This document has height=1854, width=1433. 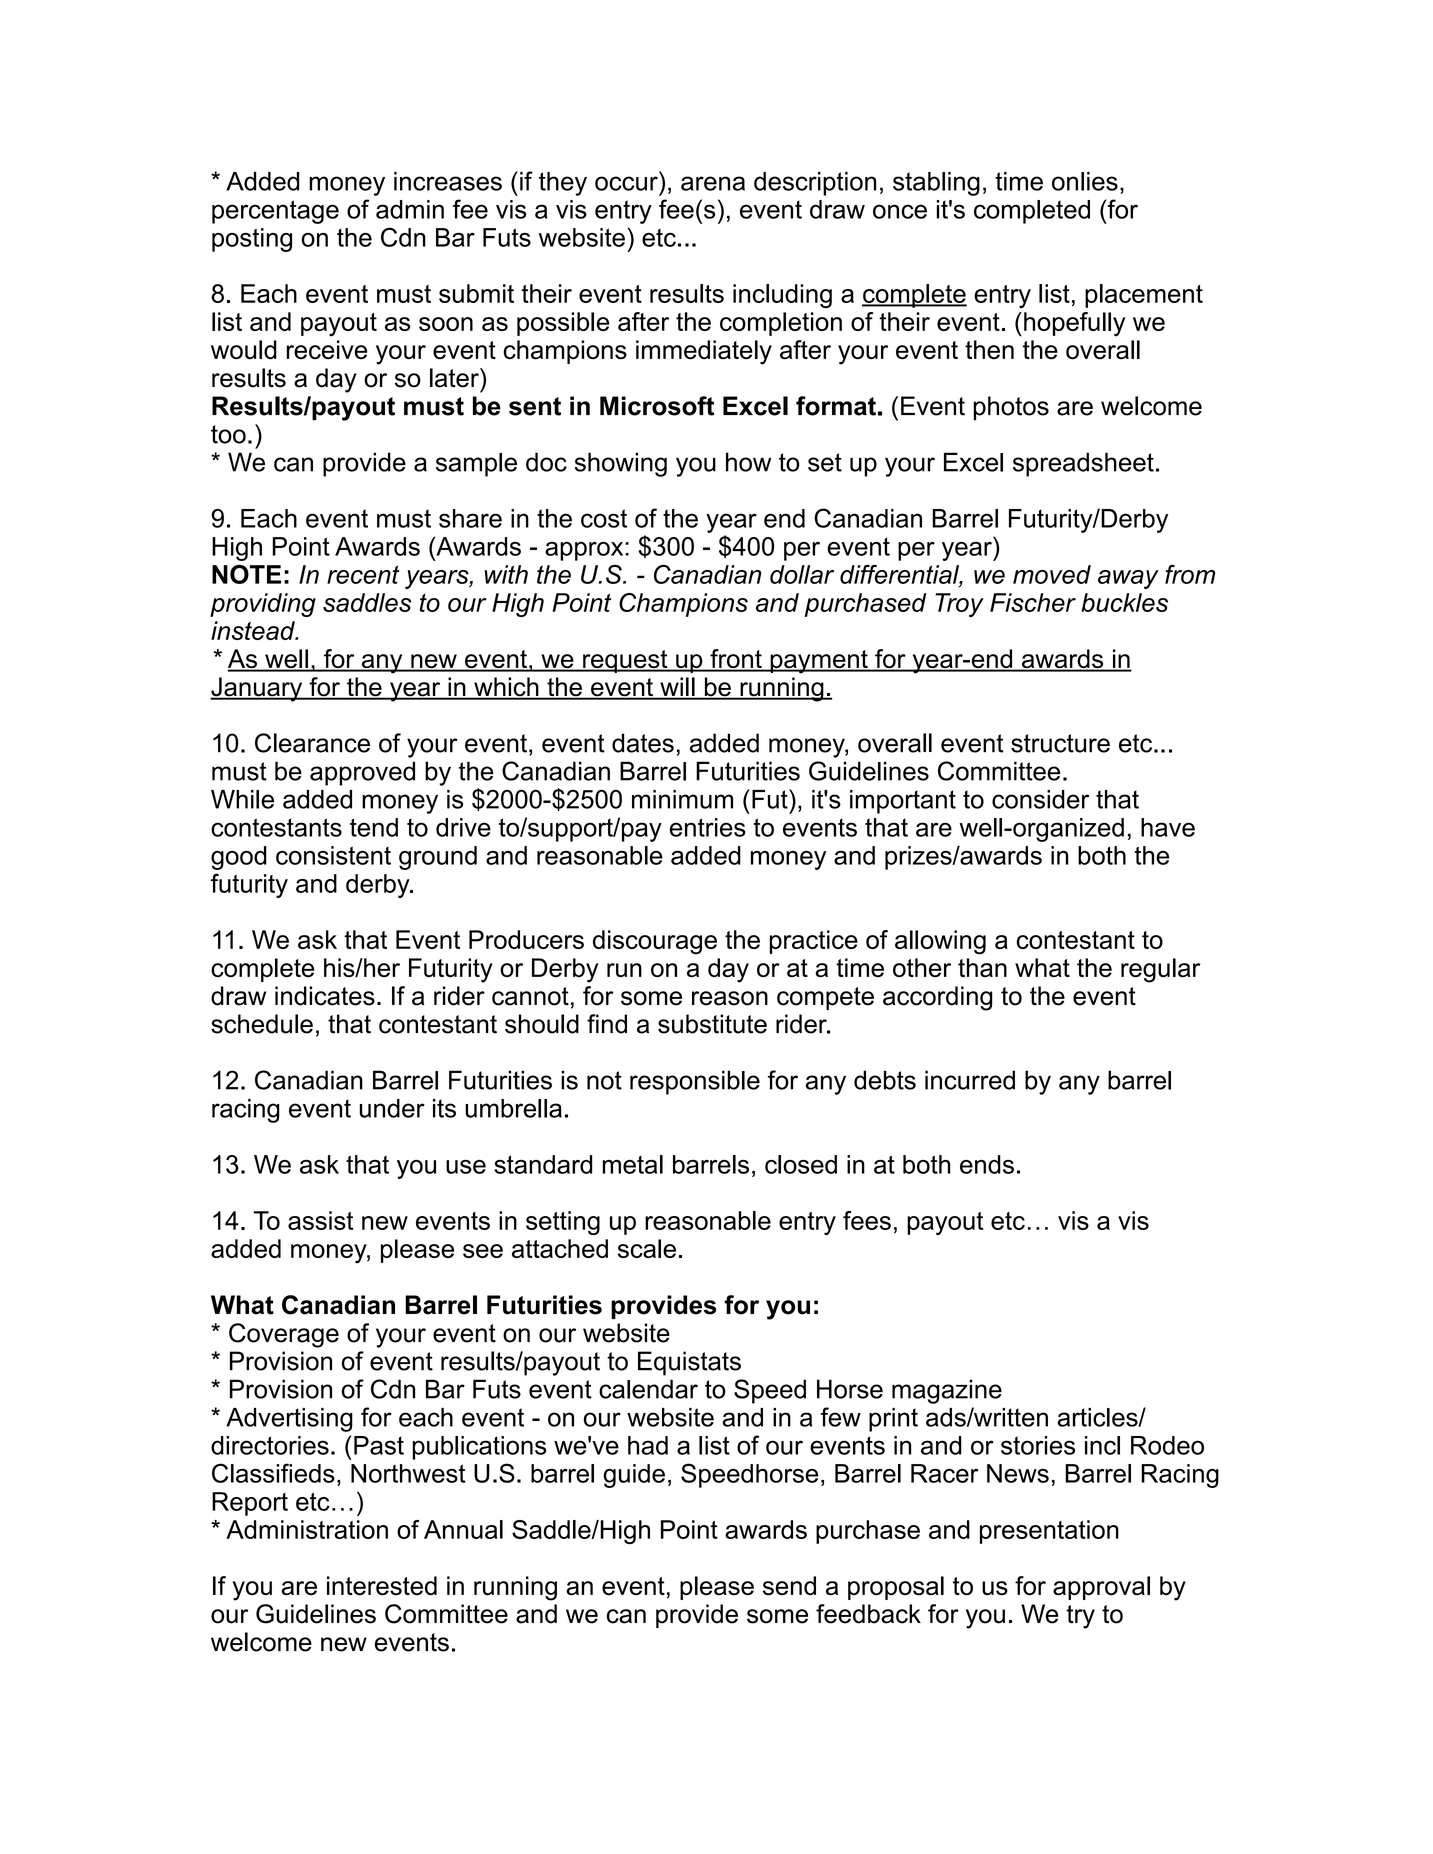 I want to click on consistent, so click(x=333, y=855).
